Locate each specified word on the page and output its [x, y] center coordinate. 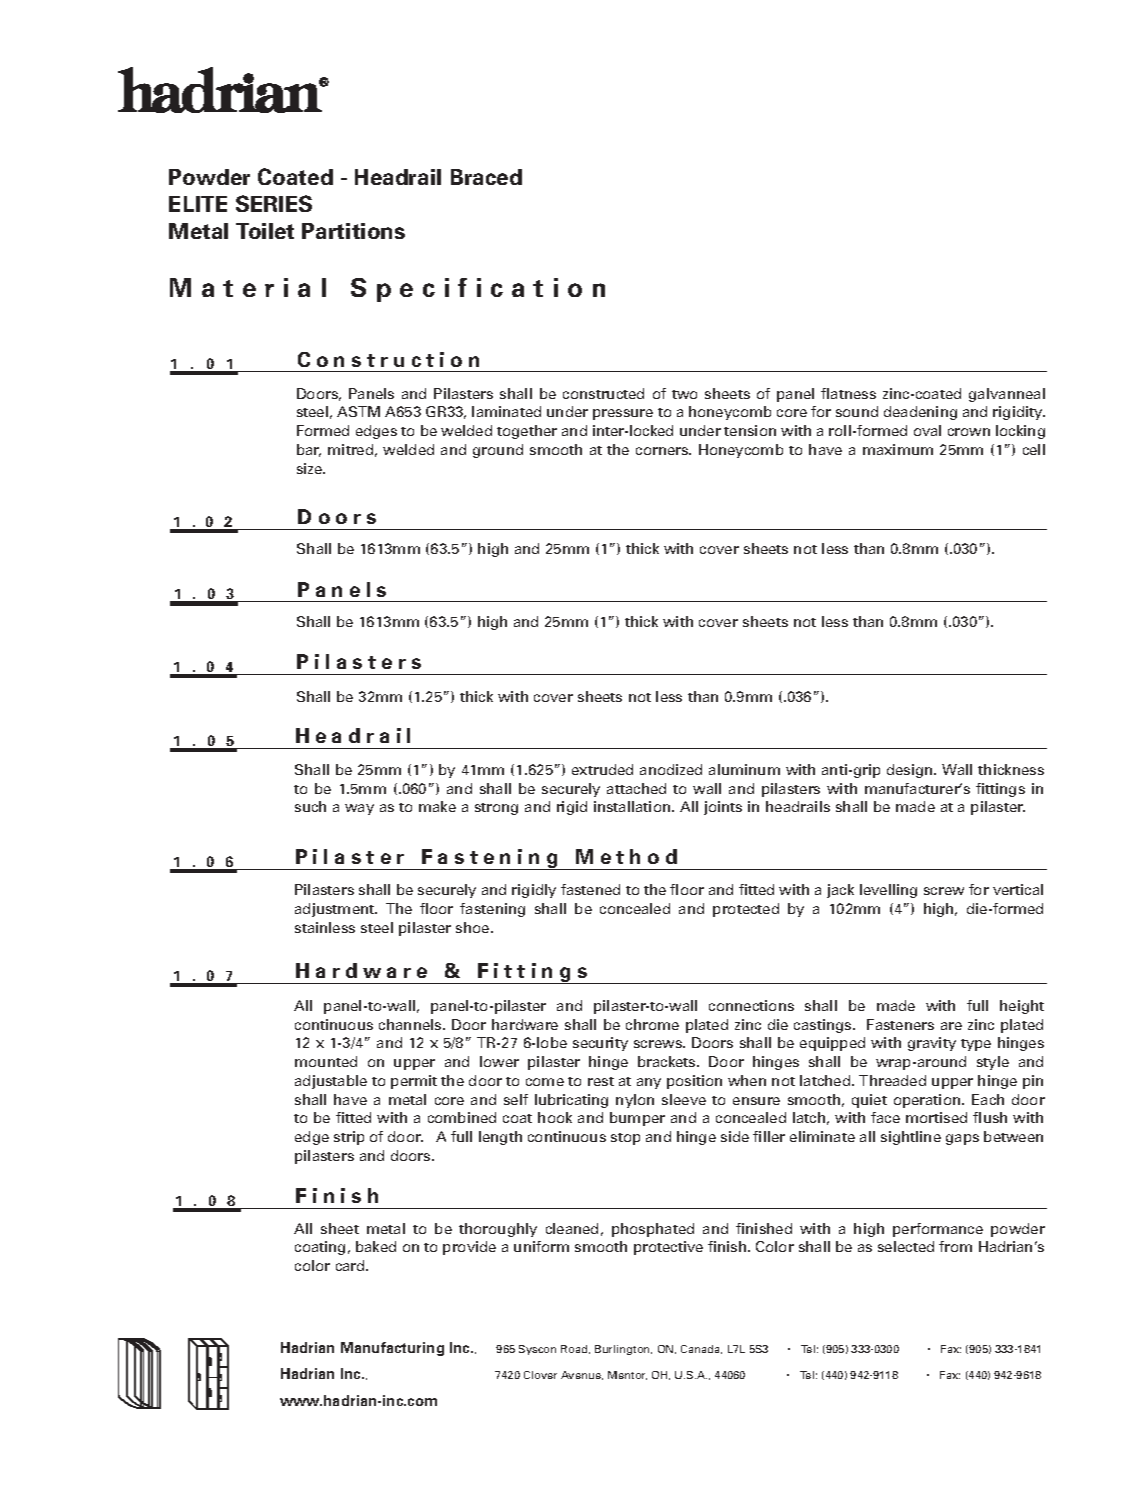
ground [498, 451]
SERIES [274, 203]
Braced [486, 177]
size [310, 468]
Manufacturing [392, 1349]
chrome [652, 1024]
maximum [898, 449]
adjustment [336, 910]
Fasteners [900, 1024]
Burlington [623, 1350]
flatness [848, 393]
